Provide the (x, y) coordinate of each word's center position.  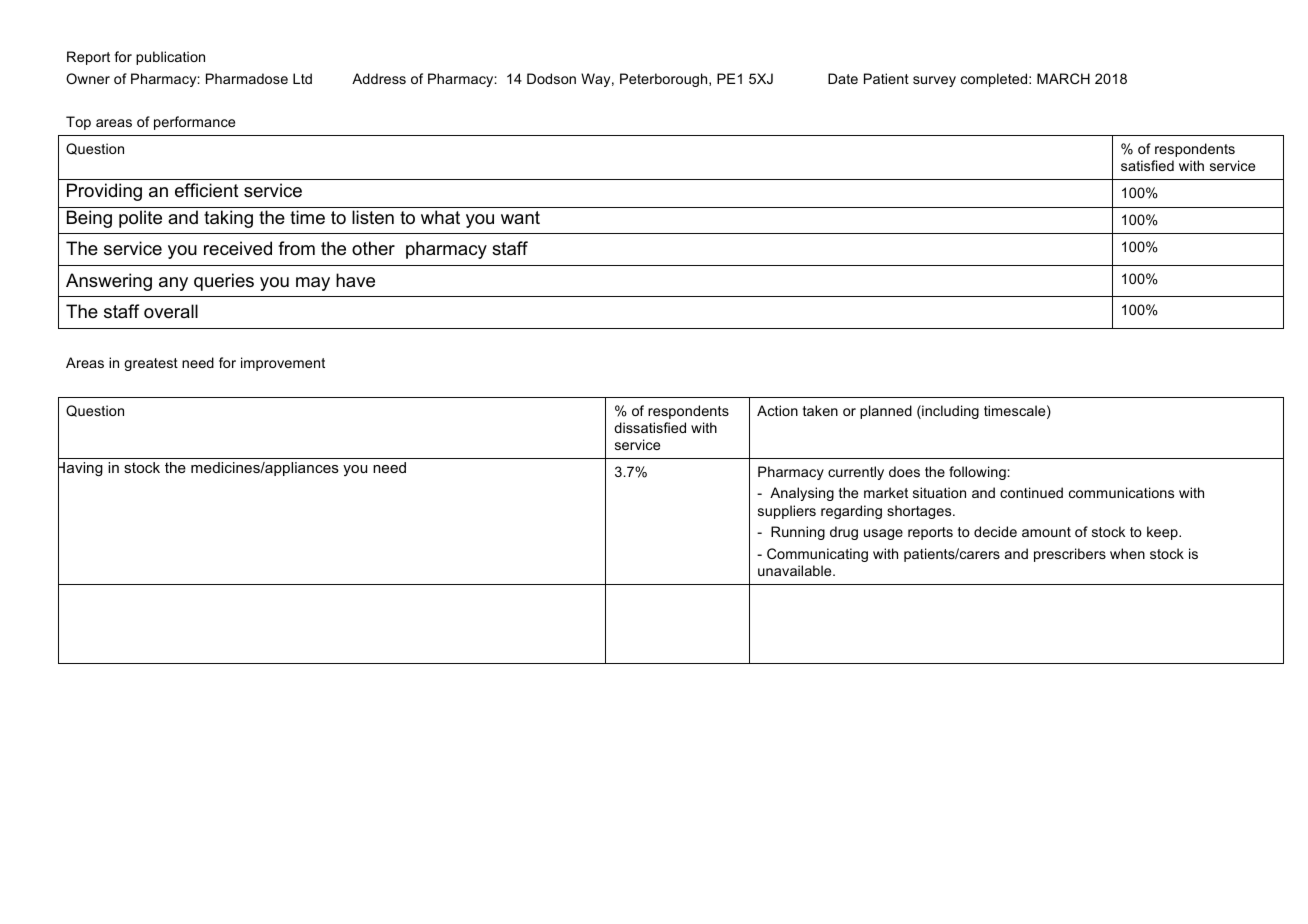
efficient (207, 190)
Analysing (802, 494)
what (440, 217)
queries (224, 282)
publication (170, 58)
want (520, 217)
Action (777, 410)
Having (80, 469)
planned (886, 412)
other (373, 248)
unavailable (796, 570)
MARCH (1063, 78)
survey (934, 81)
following (977, 473)
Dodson (551, 78)
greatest (151, 364)
